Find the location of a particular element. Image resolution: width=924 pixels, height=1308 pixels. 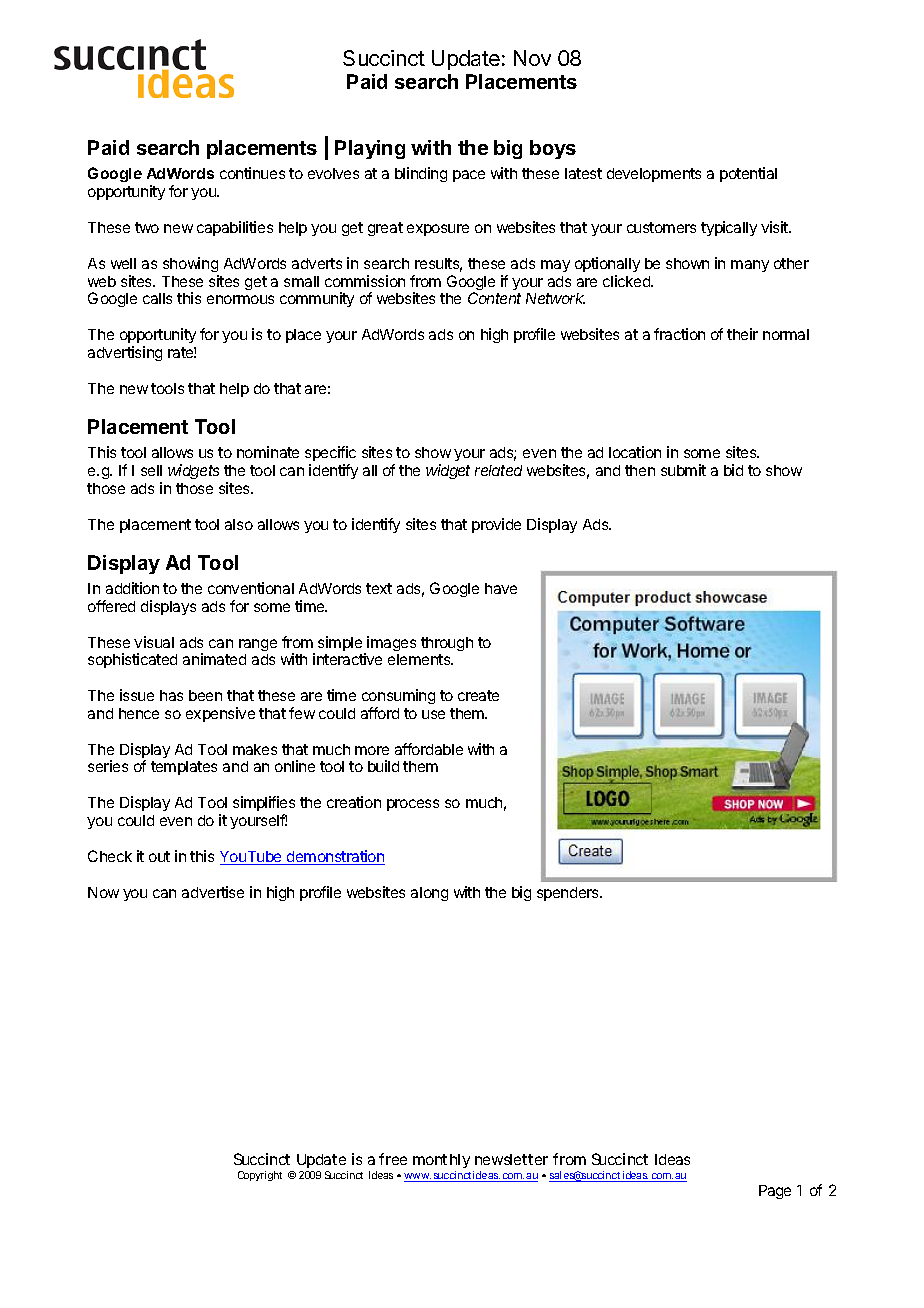

fraction is located at coordinates (679, 334).
